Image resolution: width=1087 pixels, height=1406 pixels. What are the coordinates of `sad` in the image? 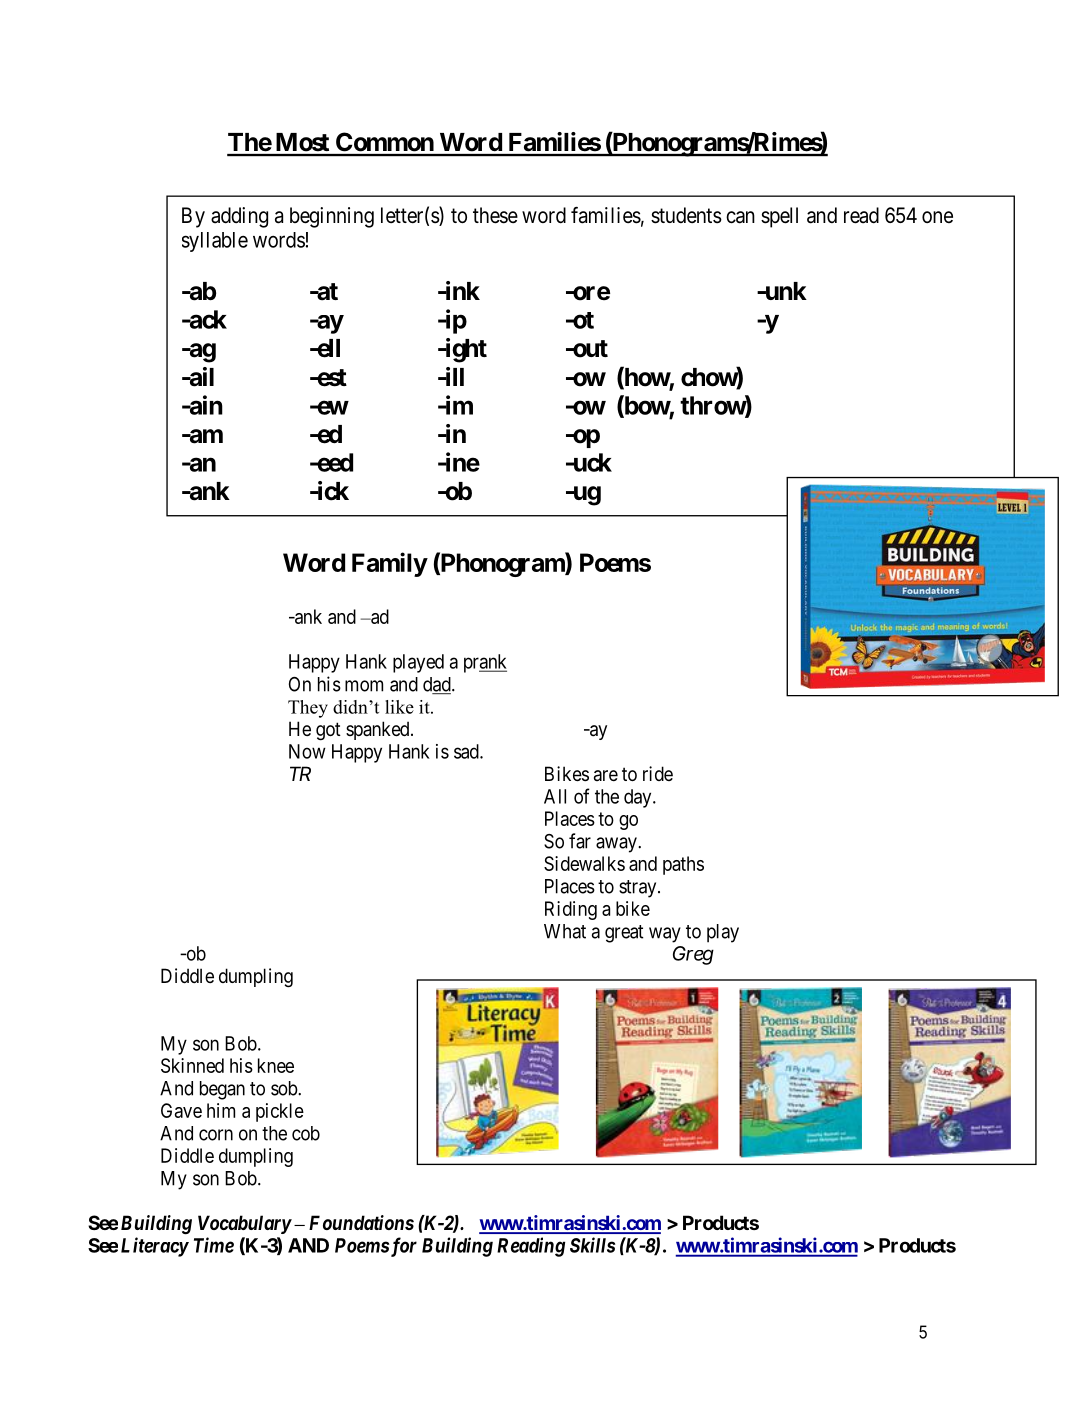 It's located at (467, 751).
